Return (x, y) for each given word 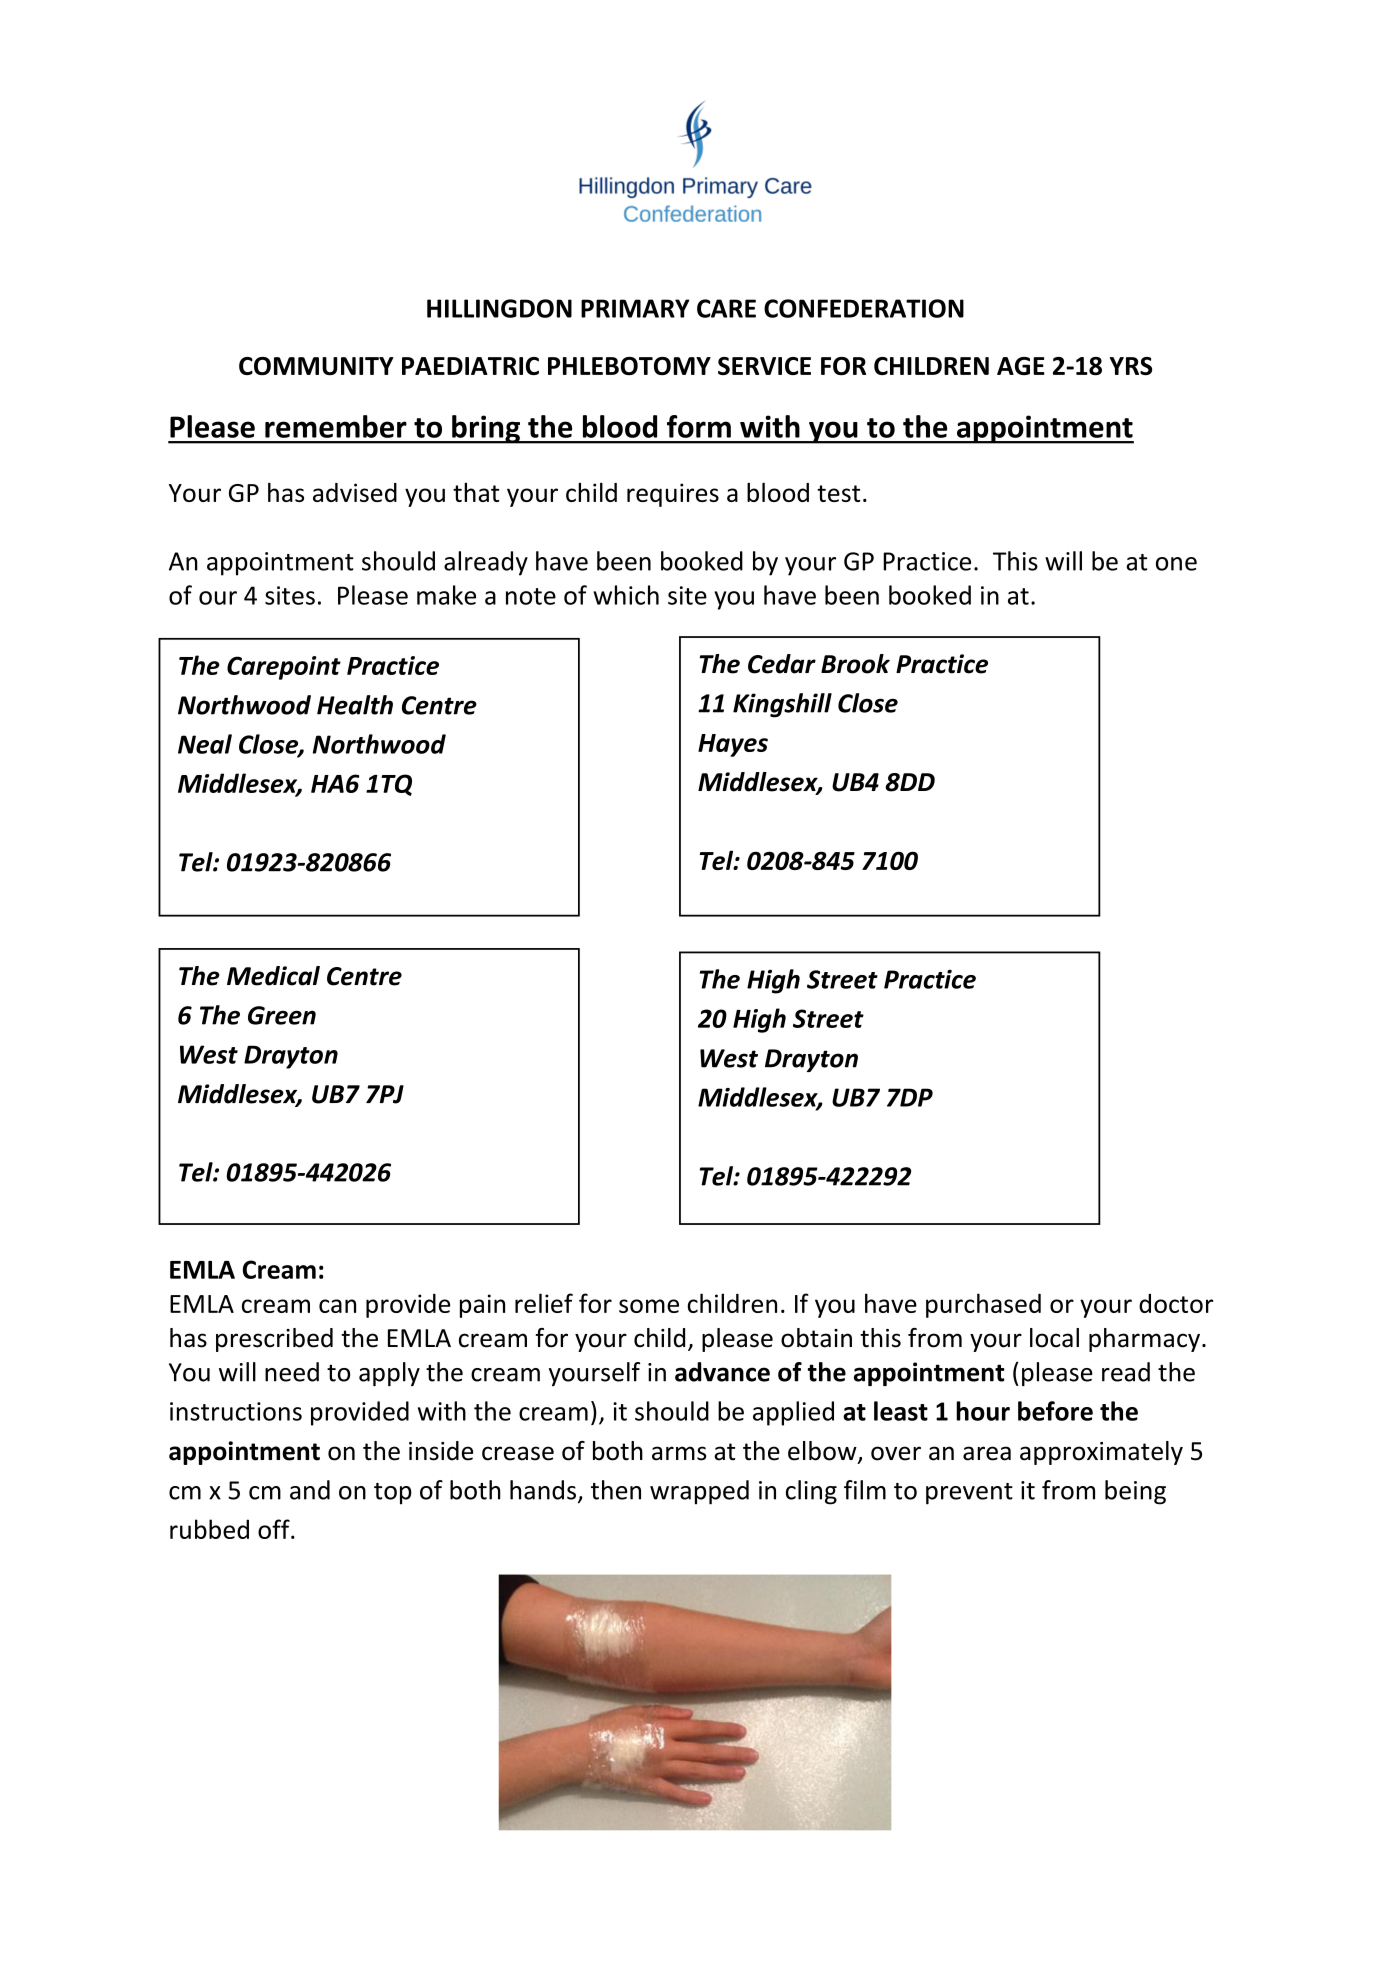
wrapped (699, 1492)
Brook (855, 664)
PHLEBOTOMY (629, 366)
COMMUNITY (316, 366)
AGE (1021, 366)
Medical (273, 976)
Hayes (733, 745)
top (393, 1494)
